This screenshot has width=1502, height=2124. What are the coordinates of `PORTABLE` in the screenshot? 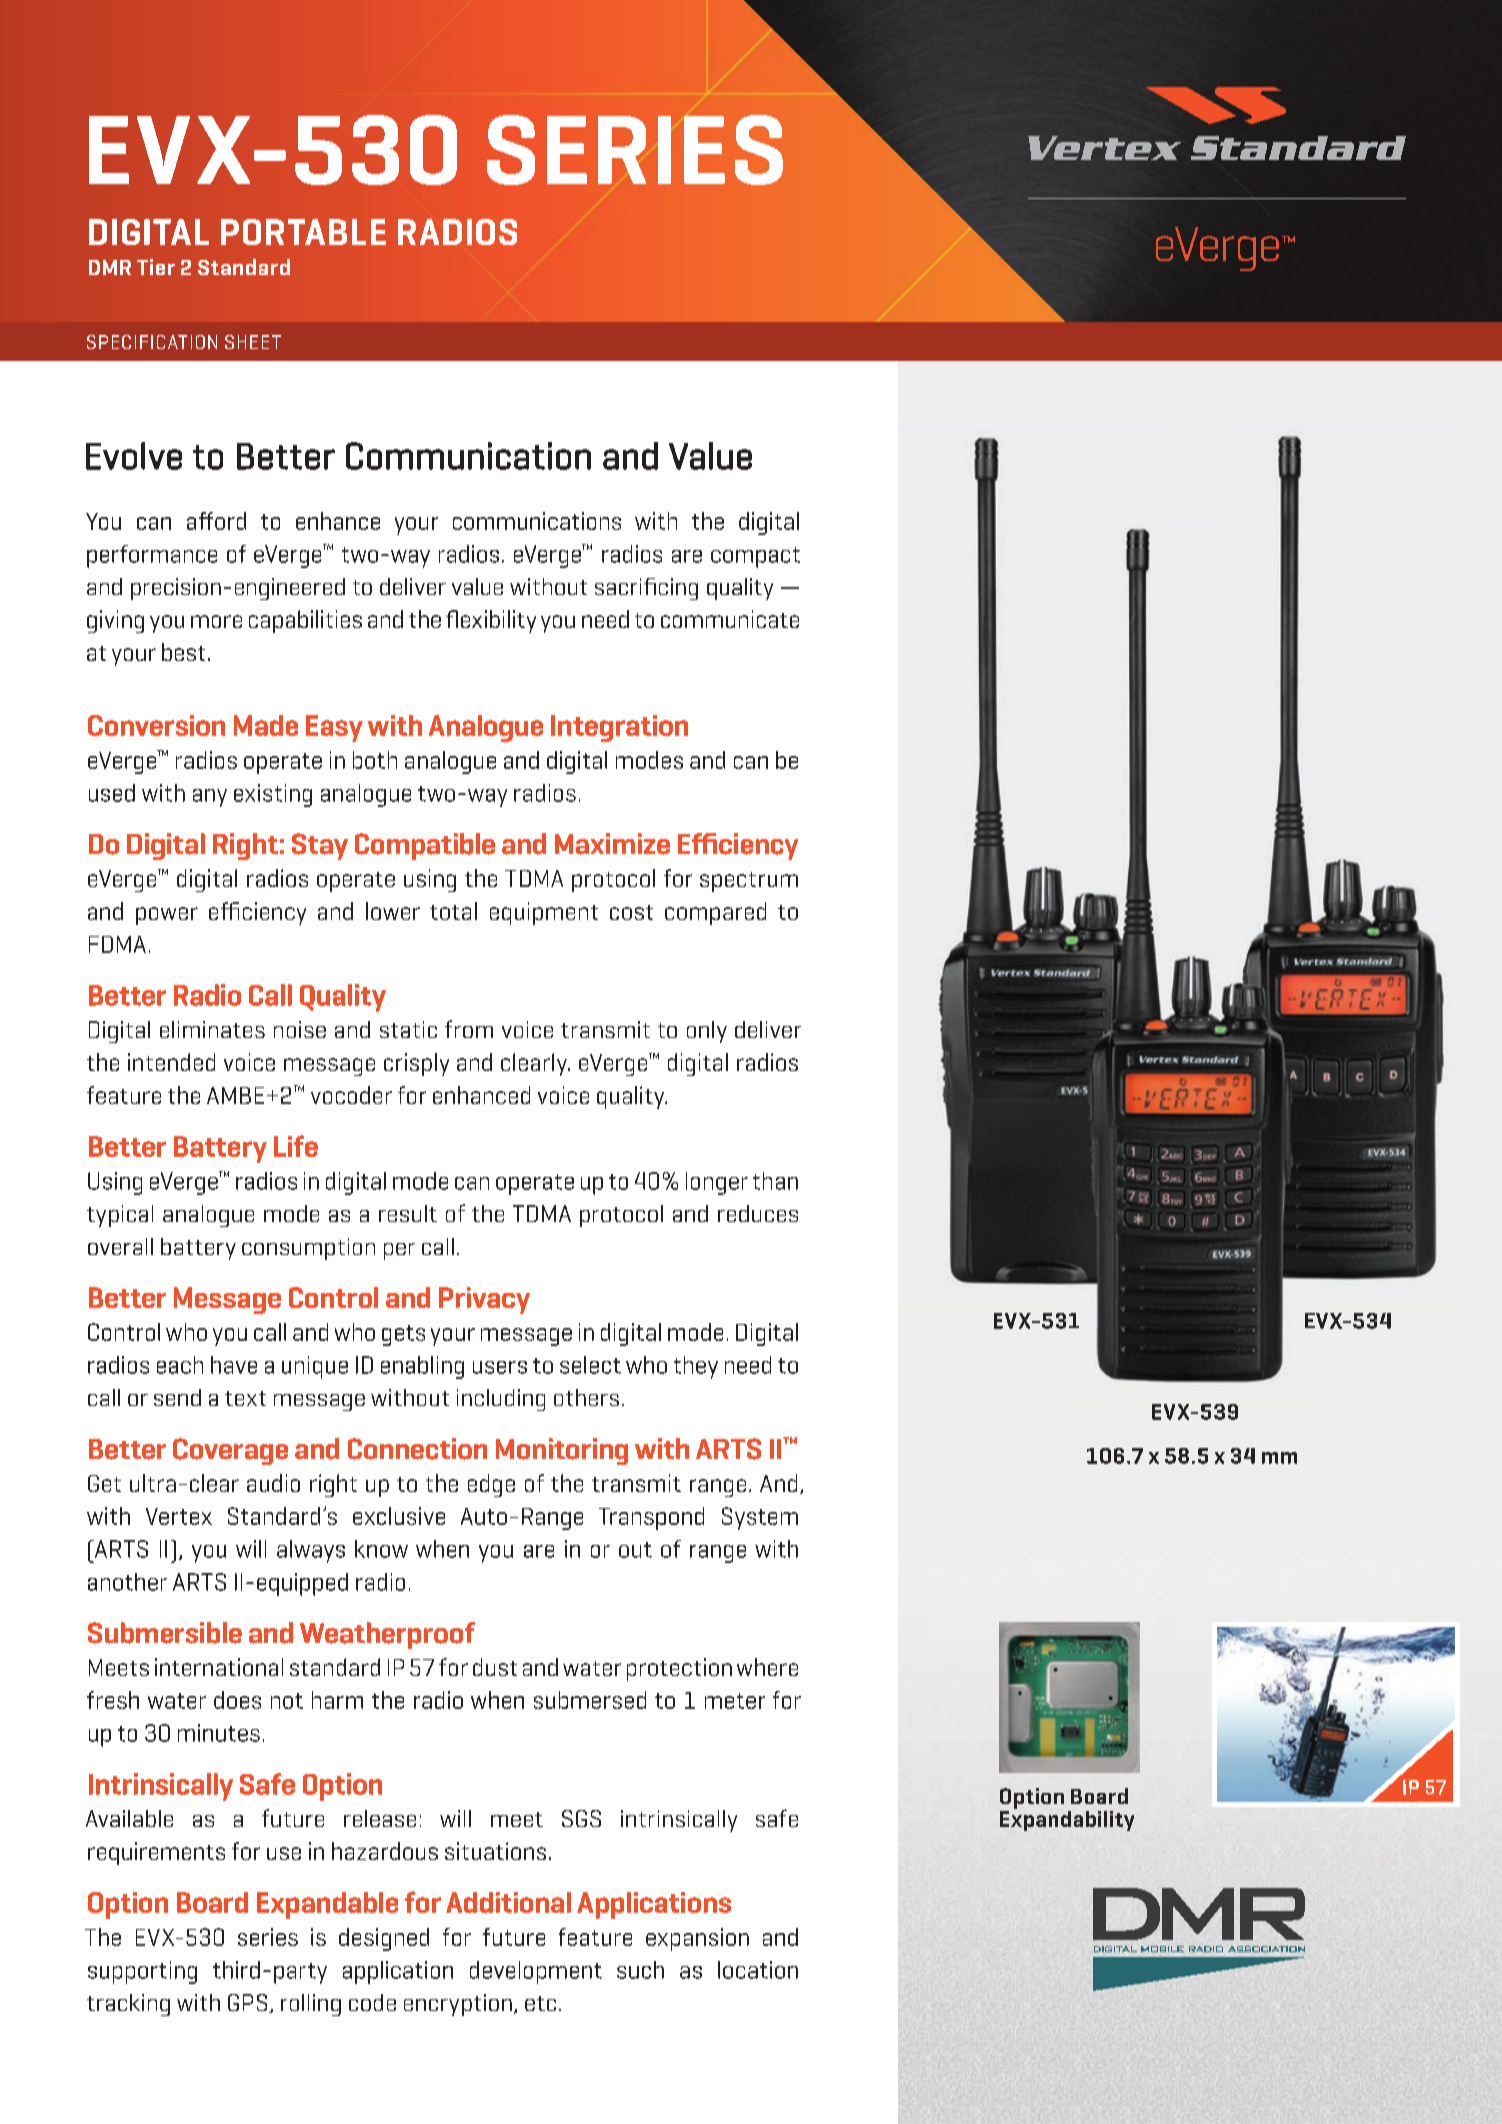 It's located at (303, 232).
